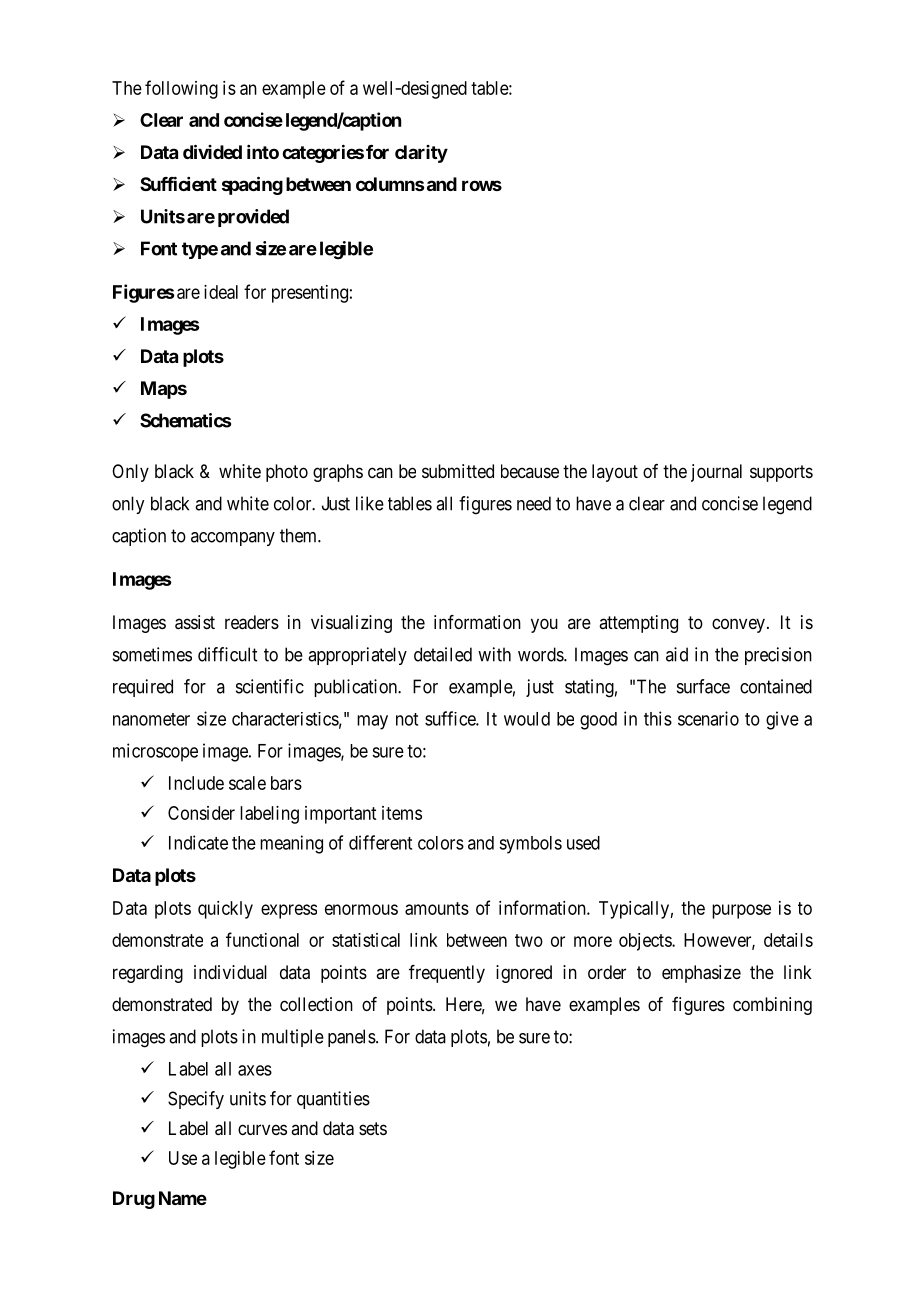 The width and height of the image is (924, 1307). I want to click on divided, so click(212, 151).
